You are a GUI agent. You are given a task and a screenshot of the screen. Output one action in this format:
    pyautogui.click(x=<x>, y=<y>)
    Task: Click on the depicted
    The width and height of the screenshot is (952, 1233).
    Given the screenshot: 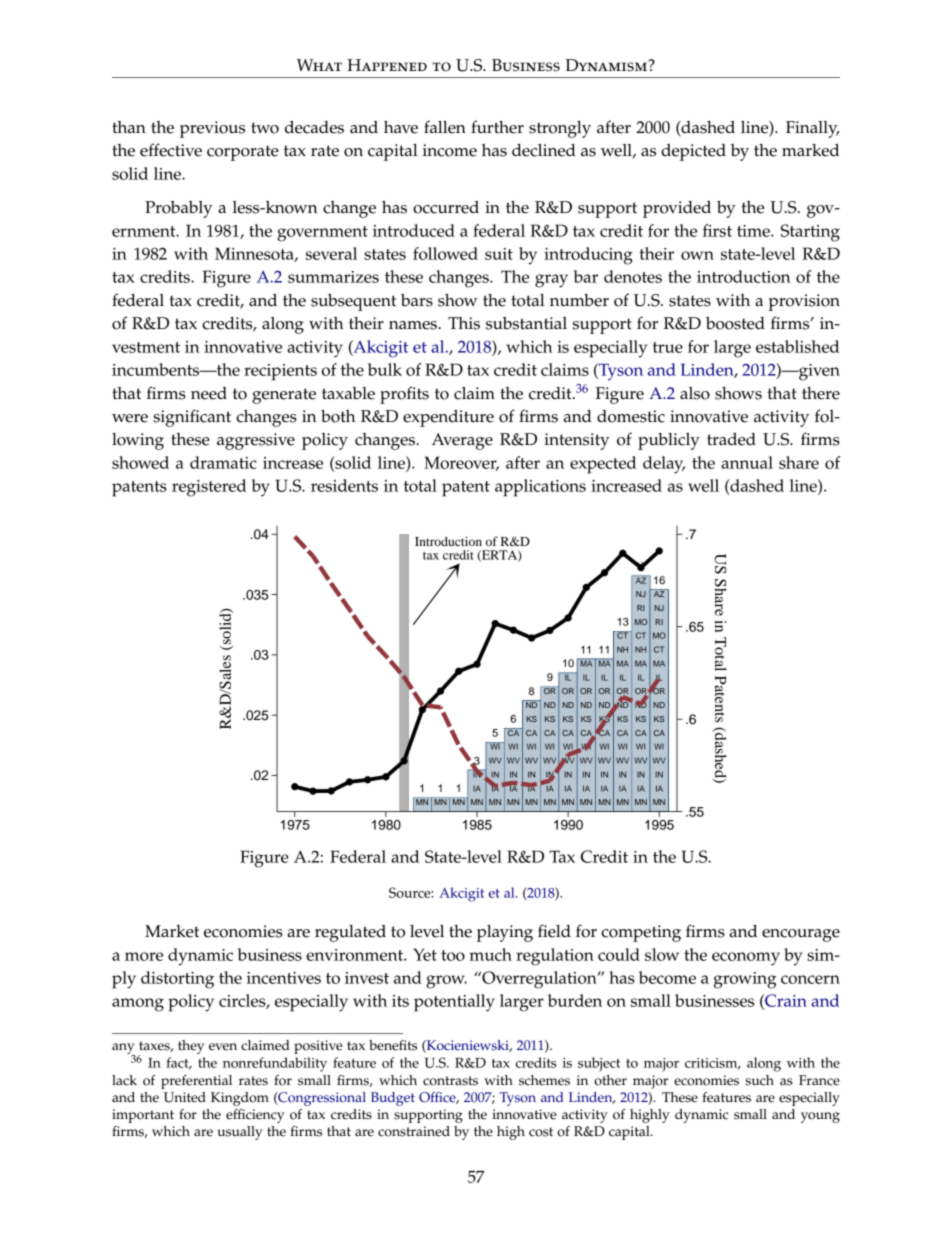 What is the action you would take?
    pyautogui.click(x=693, y=152)
